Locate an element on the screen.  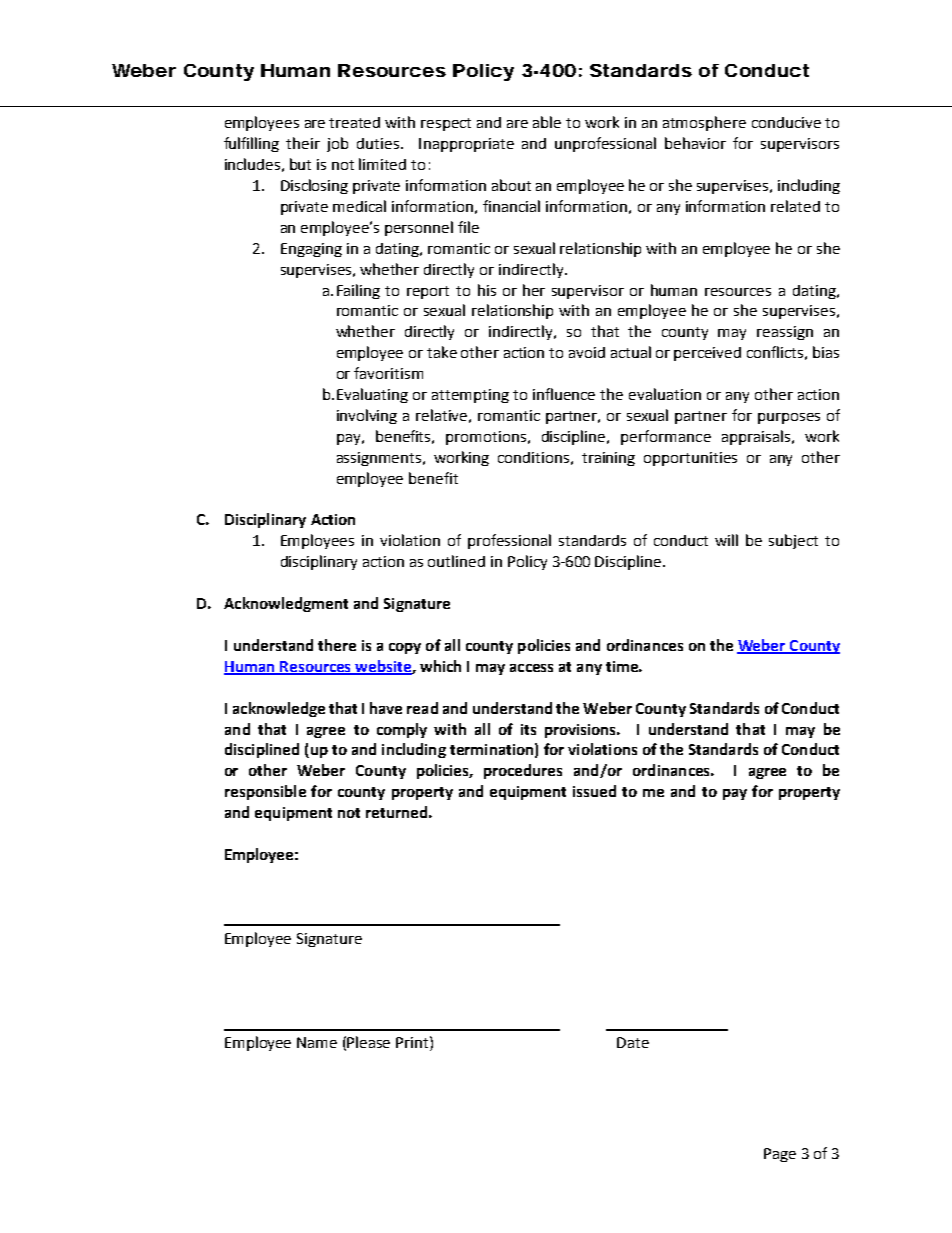
access is located at coordinates (531, 668).
